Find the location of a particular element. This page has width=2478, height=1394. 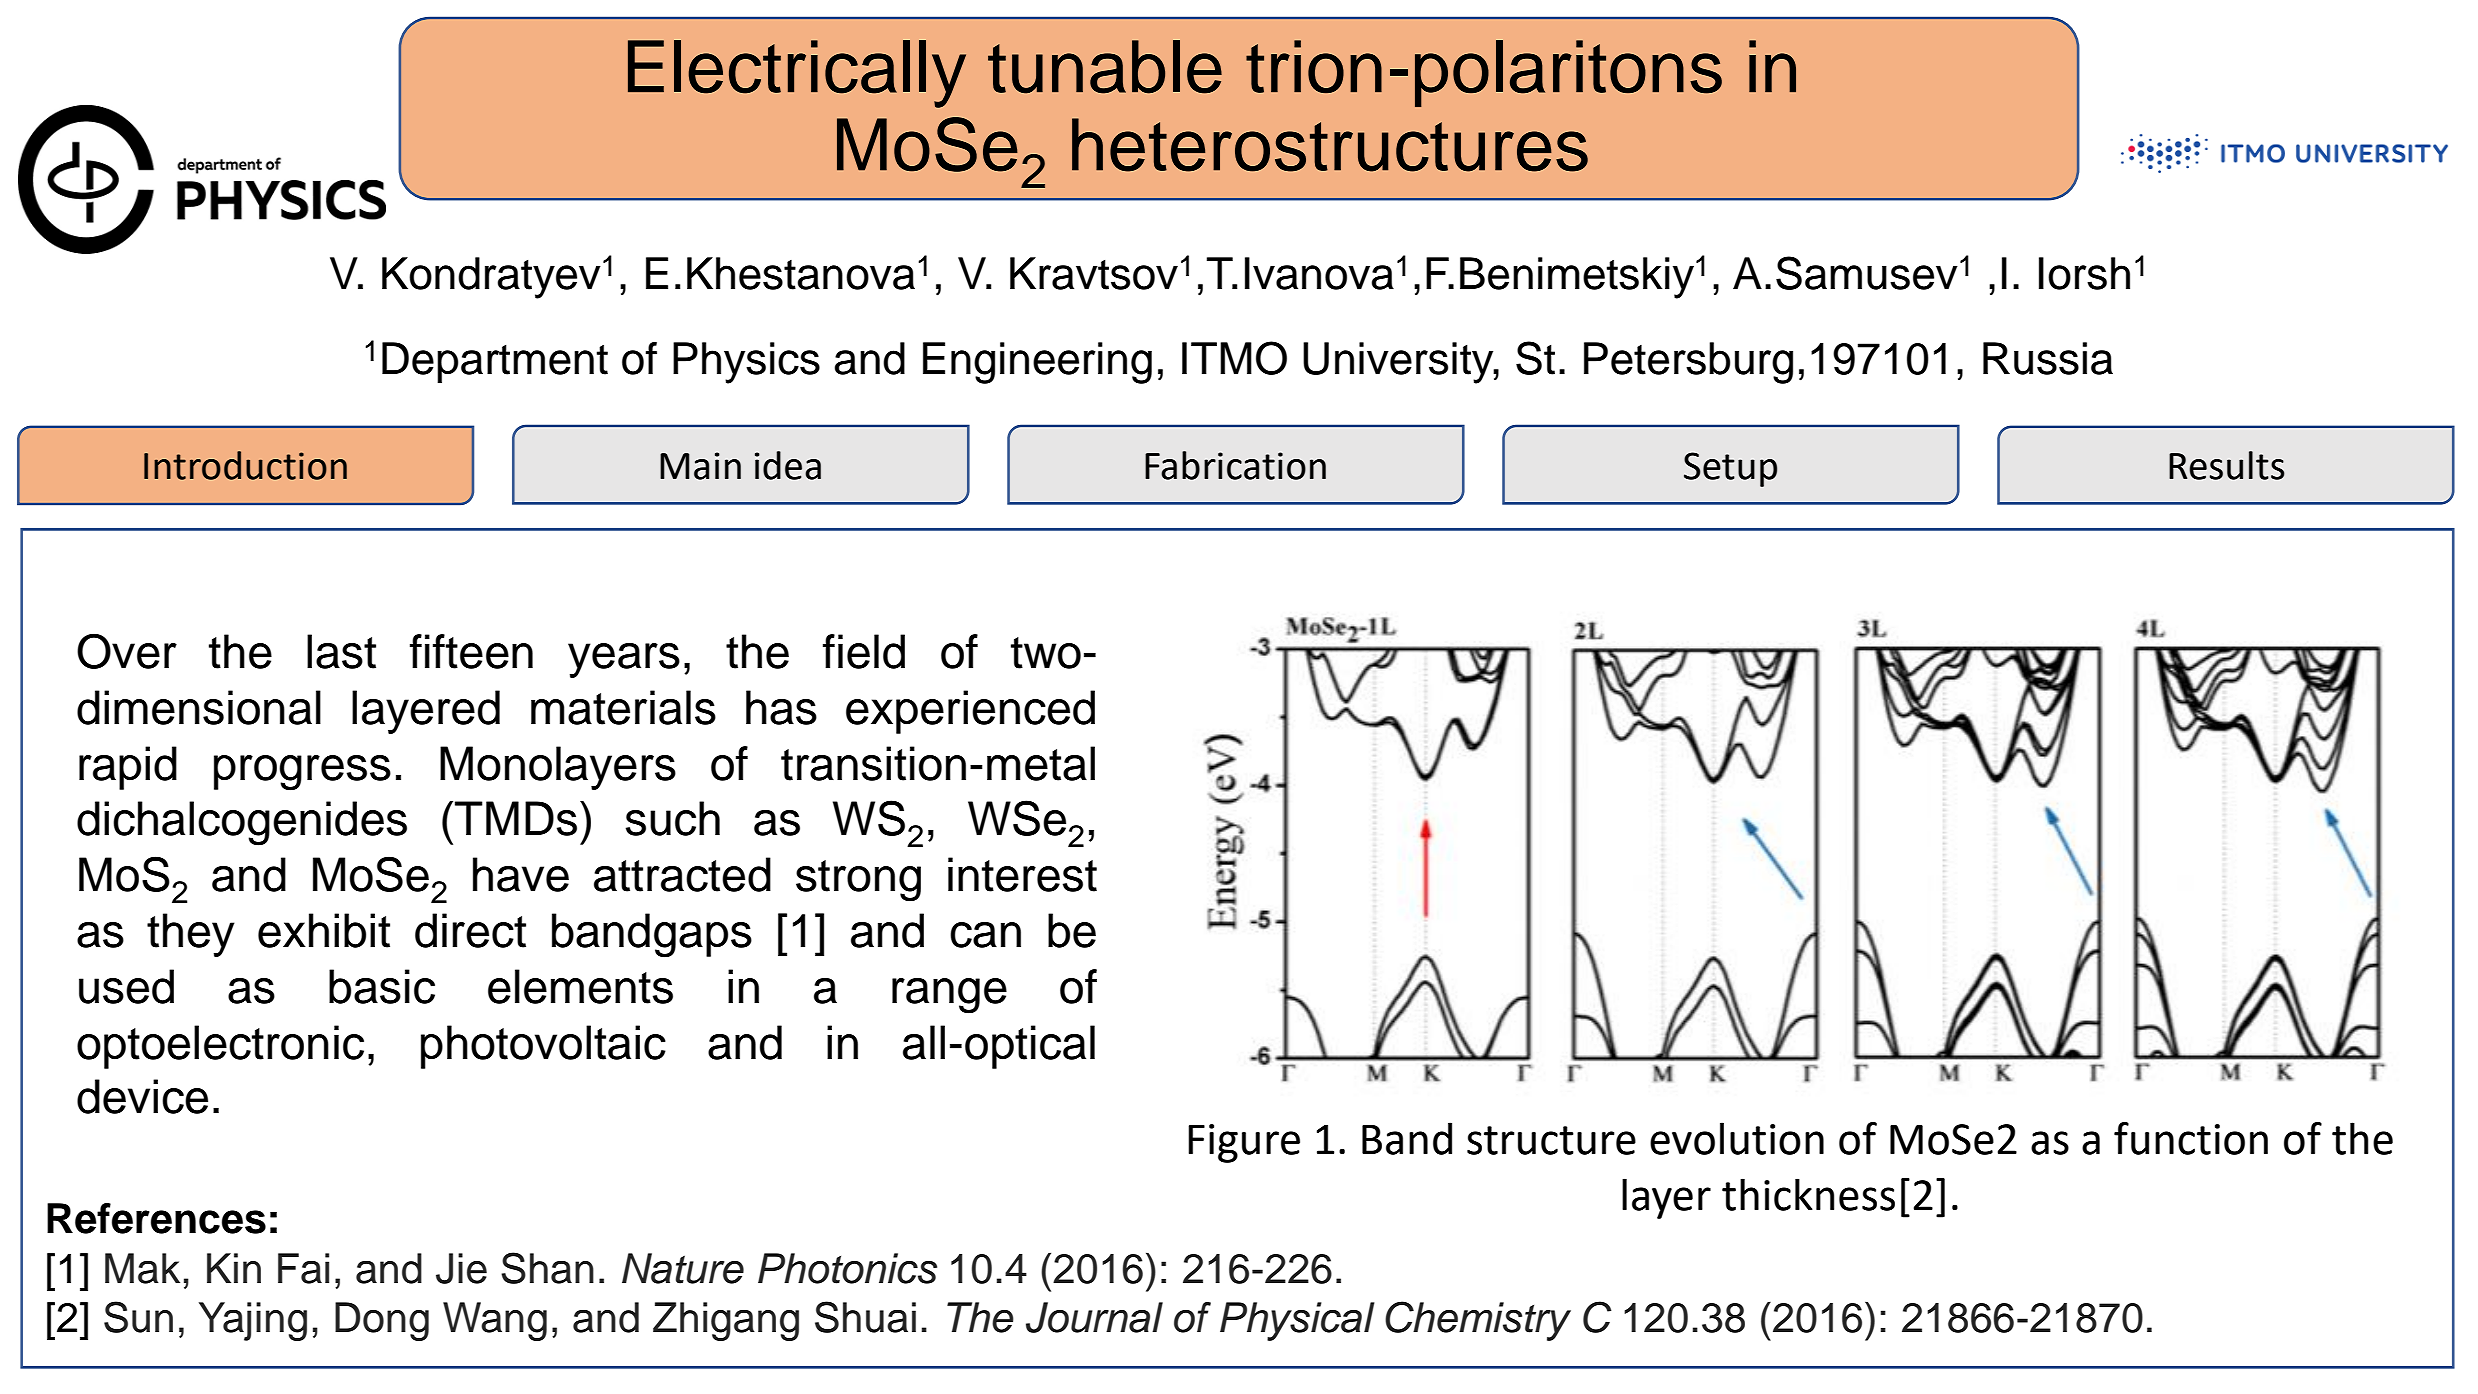

Introduction is located at coordinates (245, 465).
